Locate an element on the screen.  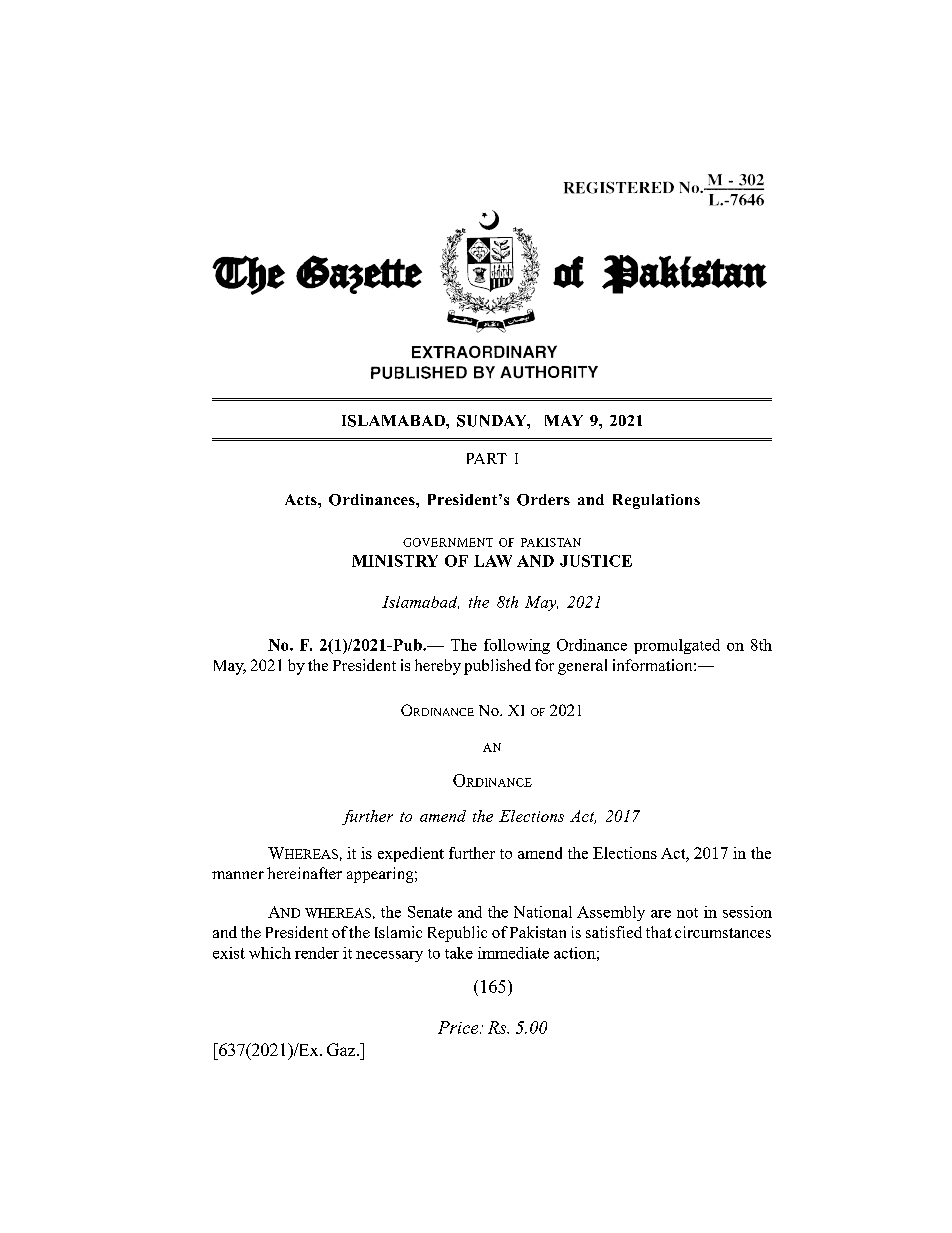
Acts is located at coordinates (302, 499).
